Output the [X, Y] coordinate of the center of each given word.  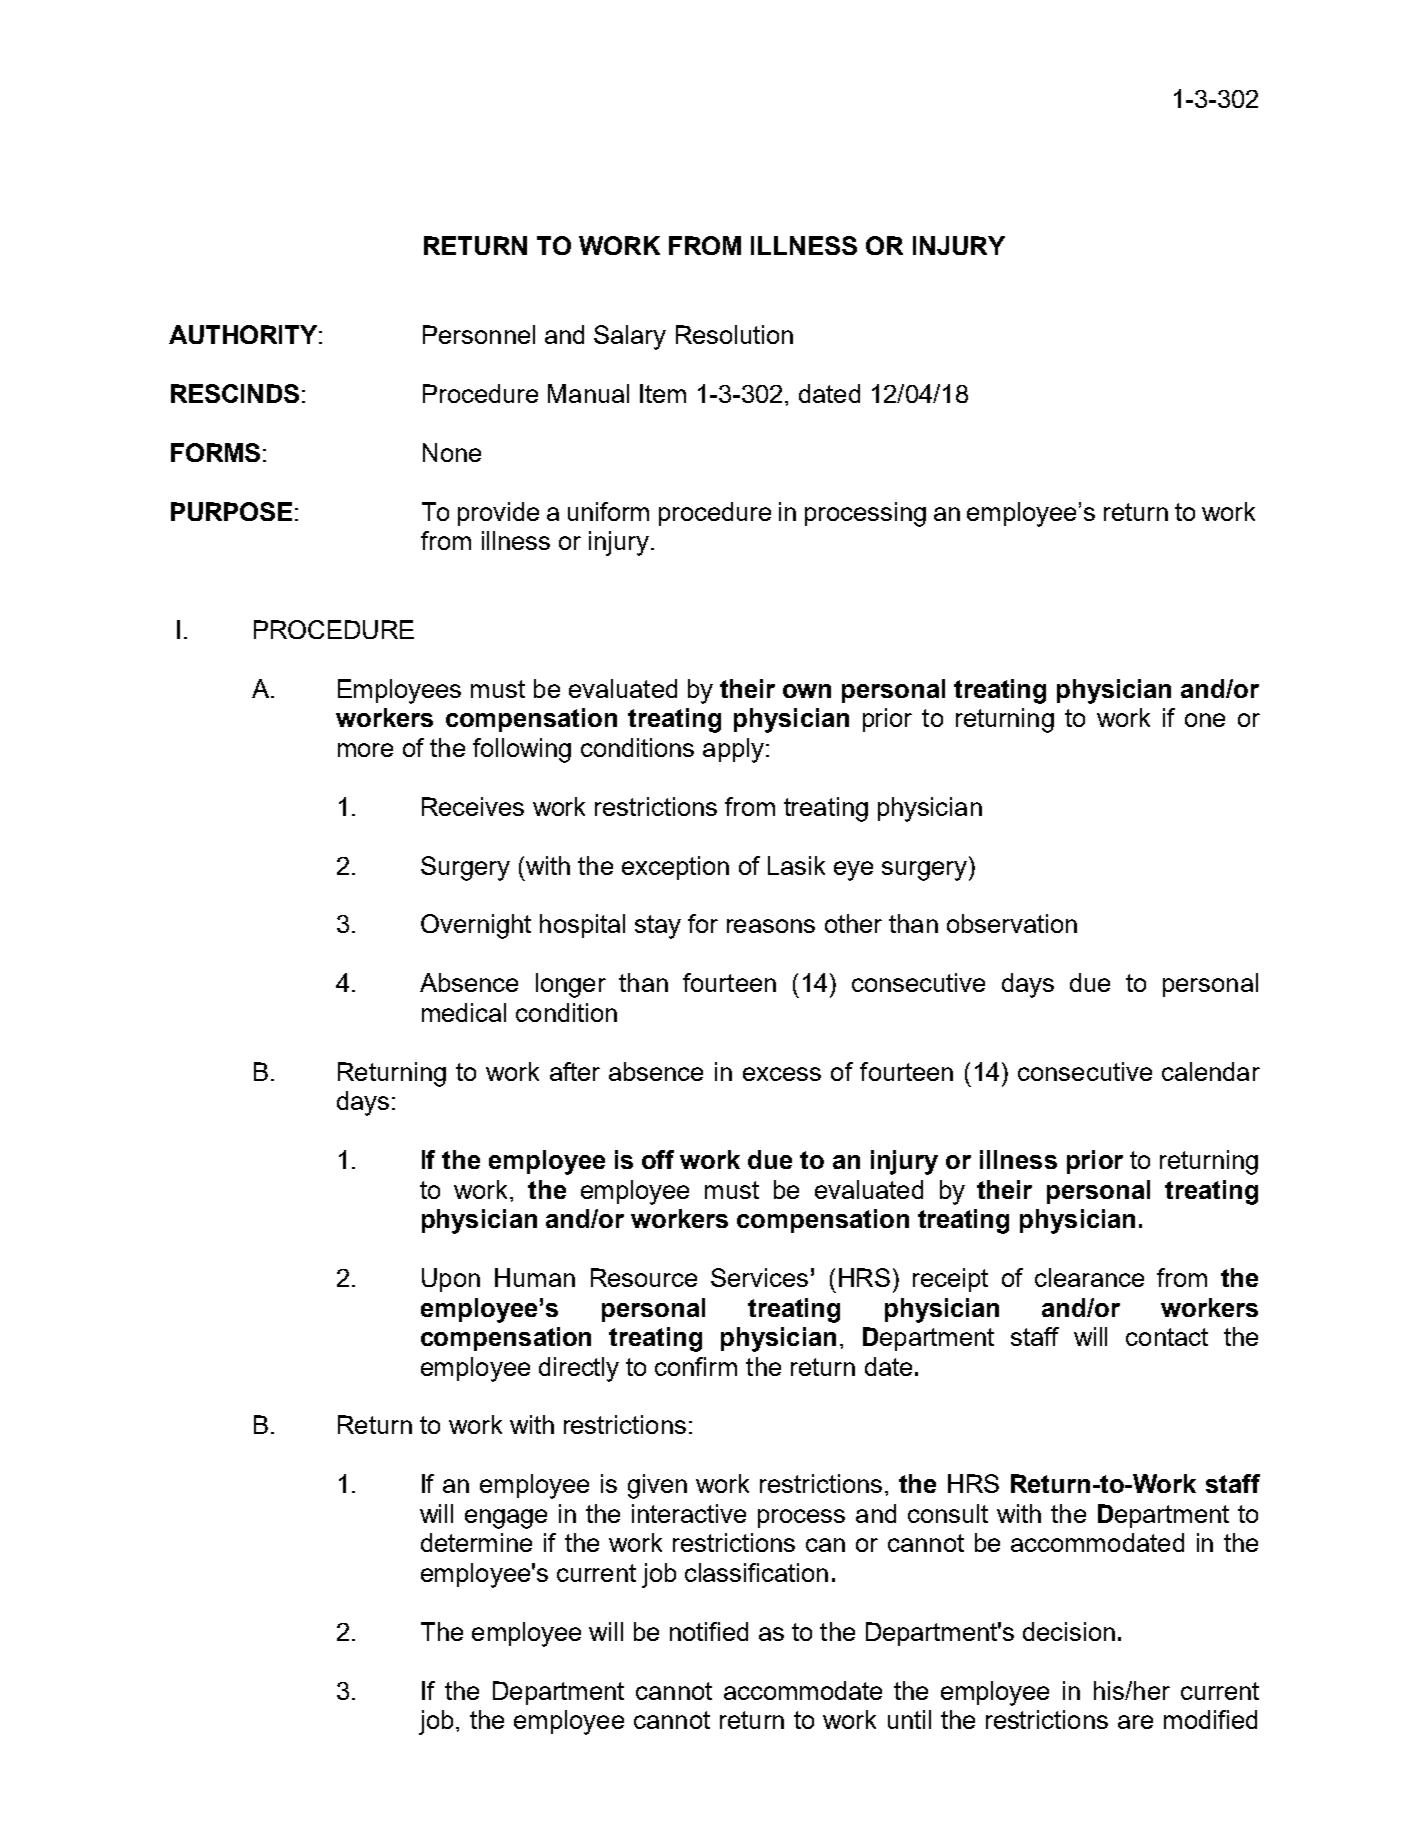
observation [1012, 923]
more [365, 750]
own [807, 691]
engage [506, 1519]
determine [476, 1542]
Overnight [476, 926]
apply [733, 750]
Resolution [734, 334]
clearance [1089, 1277]
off [658, 1159]
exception [675, 868]
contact [1167, 1337]
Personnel [479, 334]
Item [663, 393]
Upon [451, 1280]
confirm [696, 1366]
